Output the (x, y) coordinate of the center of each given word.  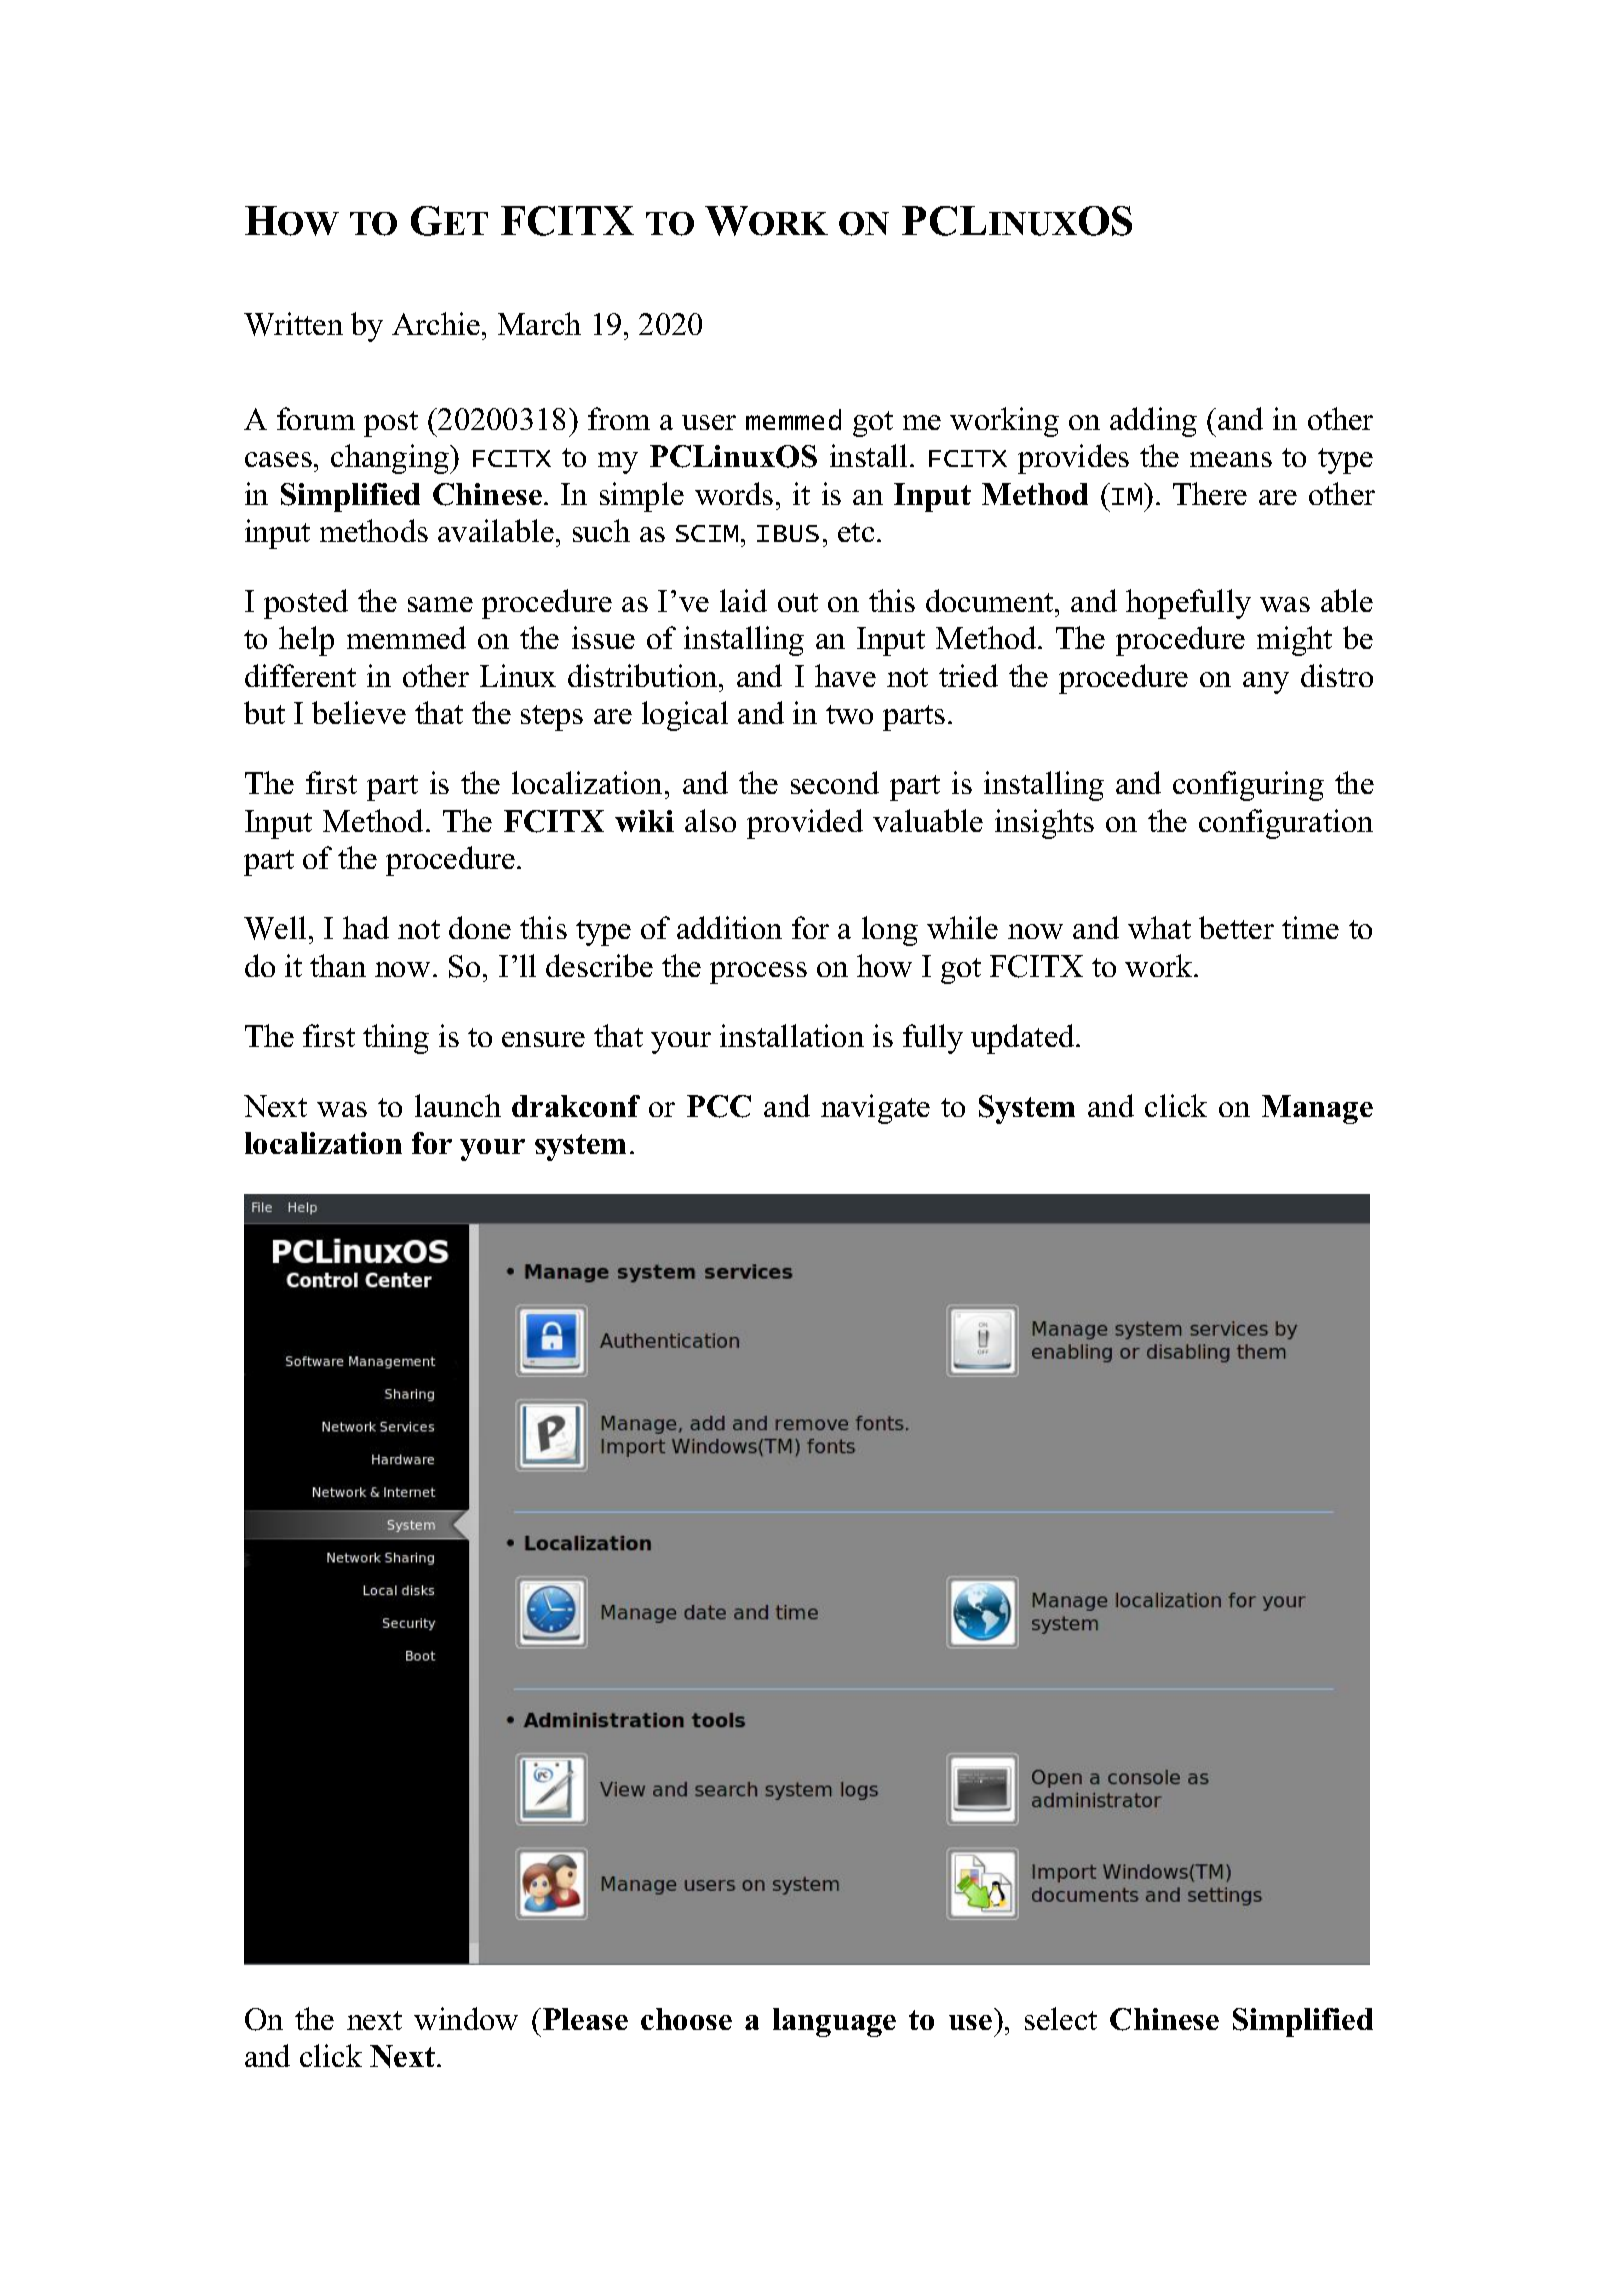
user (709, 422)
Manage (1317, 1109)
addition (729, 927)
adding (1153, 422)
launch (458, 1105)
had (366, 927)
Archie (436, 323)
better (1236, 927)
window (466, 2018)
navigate (875, 1109)
